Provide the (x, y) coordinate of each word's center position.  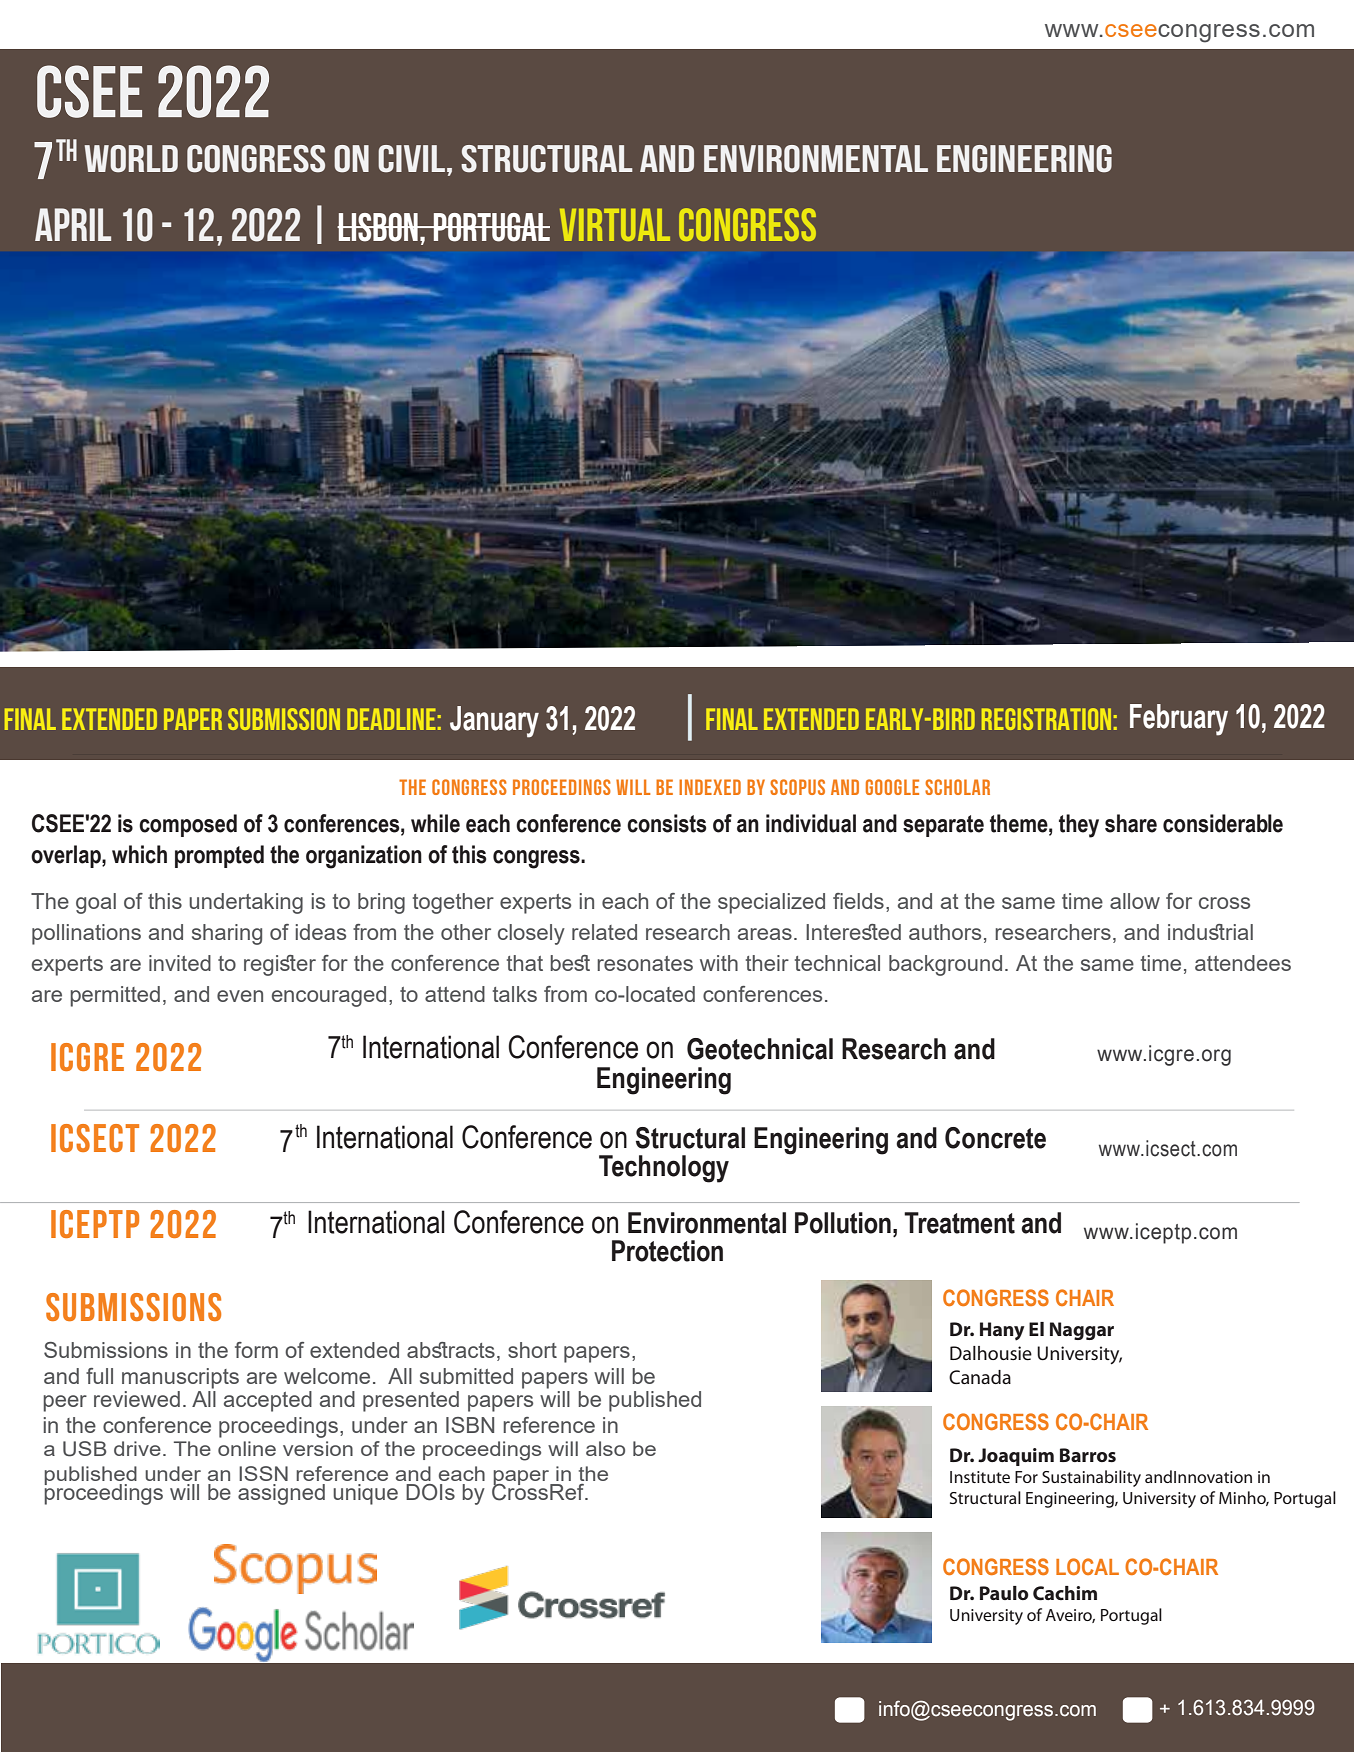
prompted (219, 856)
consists (667, 823)
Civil (411, 159)
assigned (281, 1494)
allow (1135, 901)
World (131, 159)
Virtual (615, 225)
